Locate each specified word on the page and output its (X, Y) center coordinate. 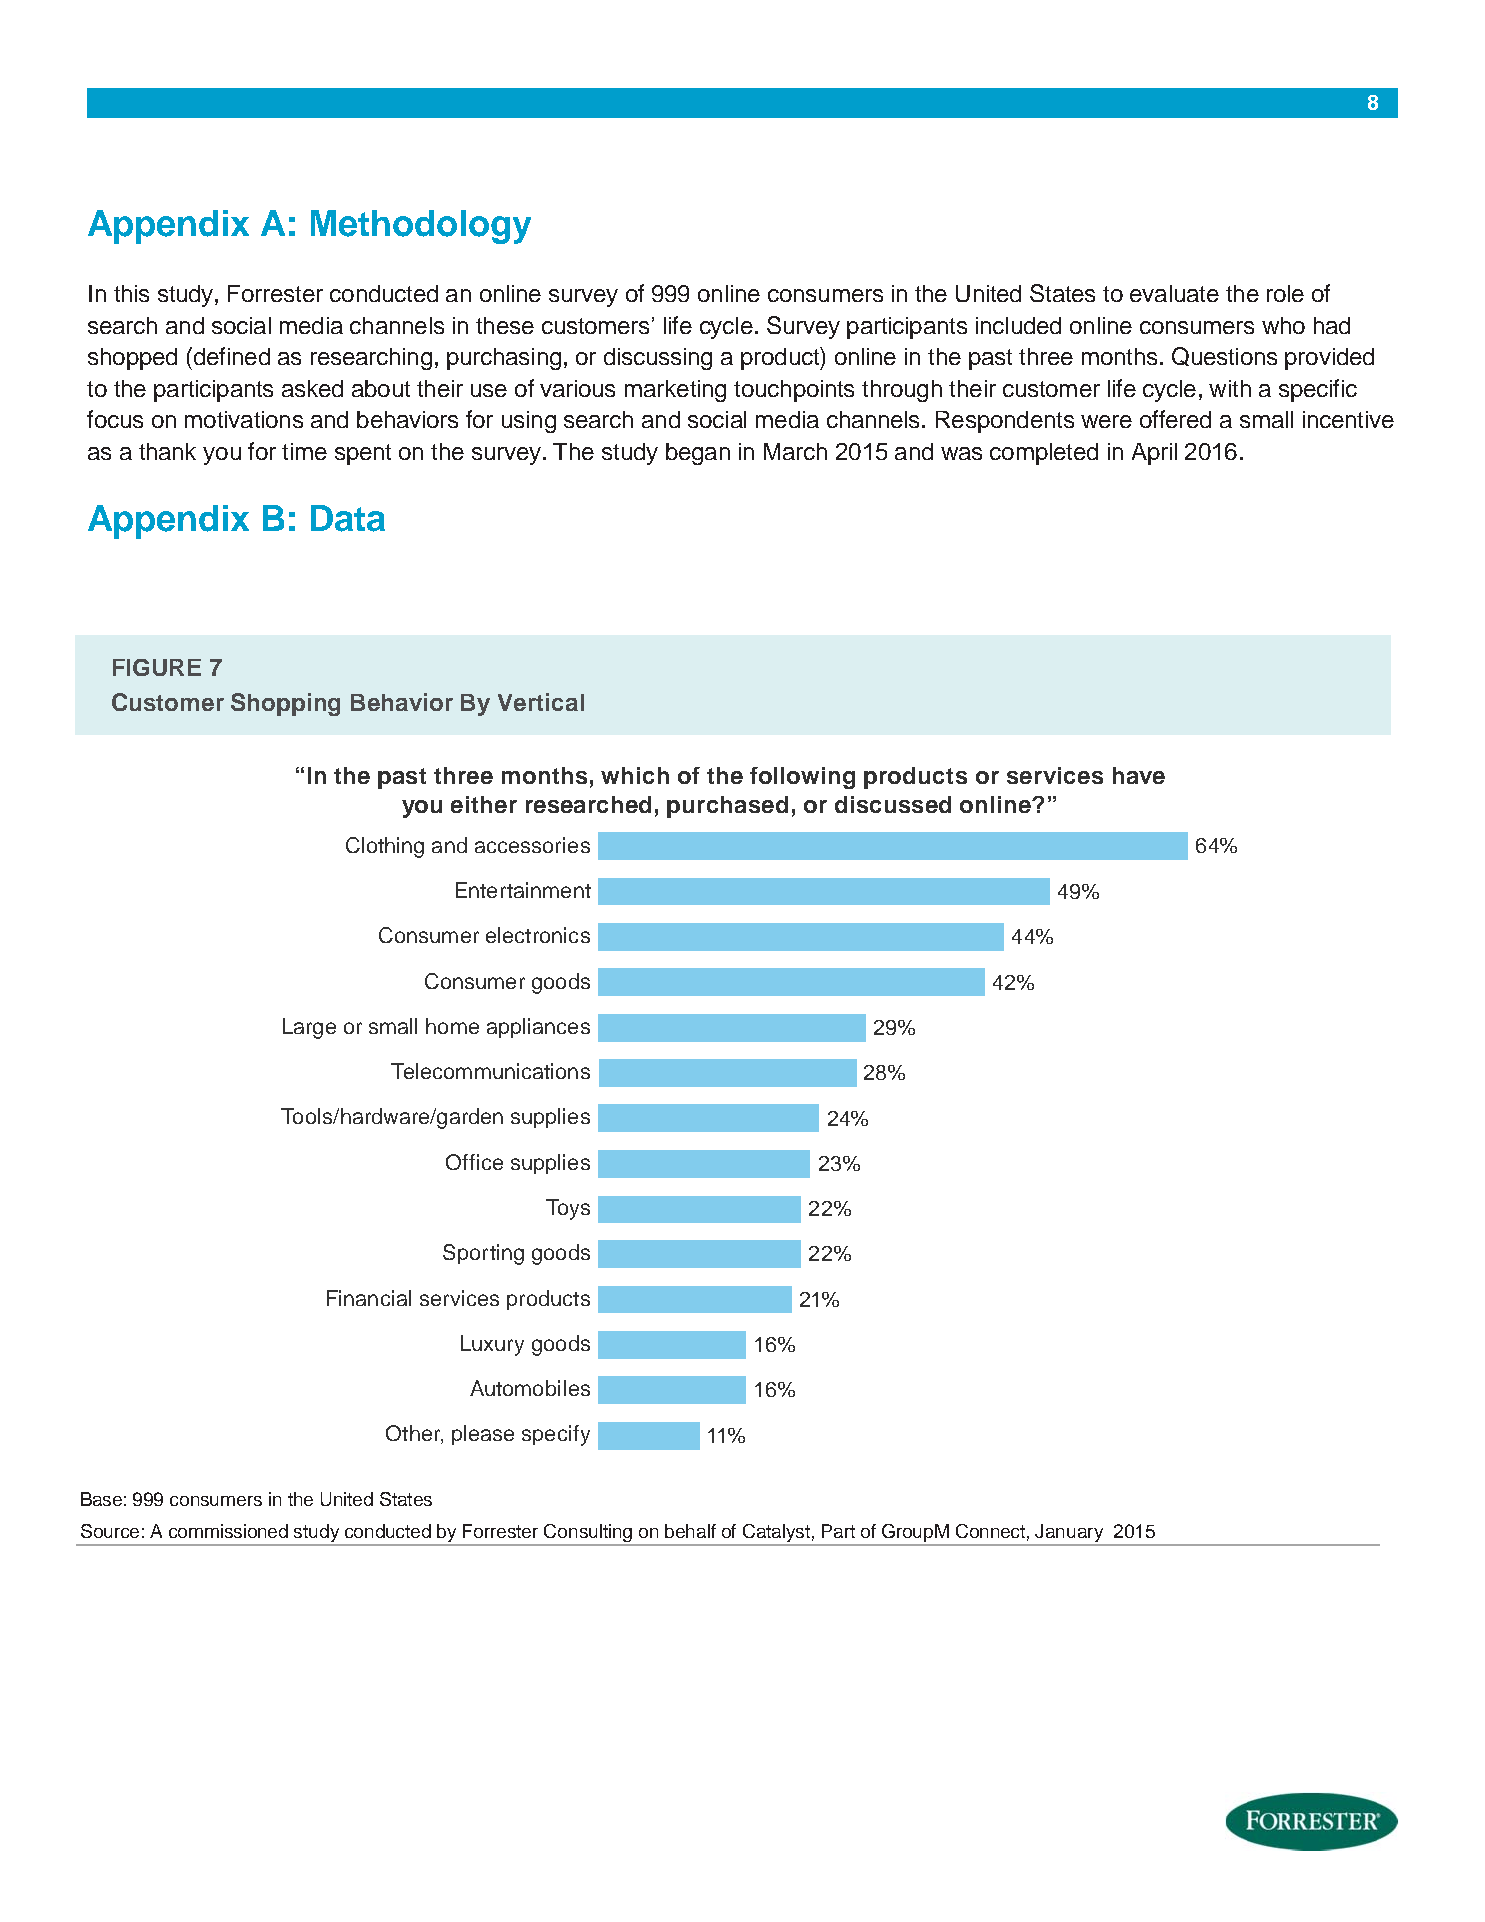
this (131, 293)
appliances (538, 1028)
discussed (893, 804)
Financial (369, 1298)
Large (309, 1028)
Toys (568, 1209)
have (1139, 775)
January (1069, 1533)
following (802, 778)
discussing (658, 359)
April (1154, 454)
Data (348, 518)
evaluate (1174, 293)
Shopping (285, 704)
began (698, 454)
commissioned (228, 1531)
